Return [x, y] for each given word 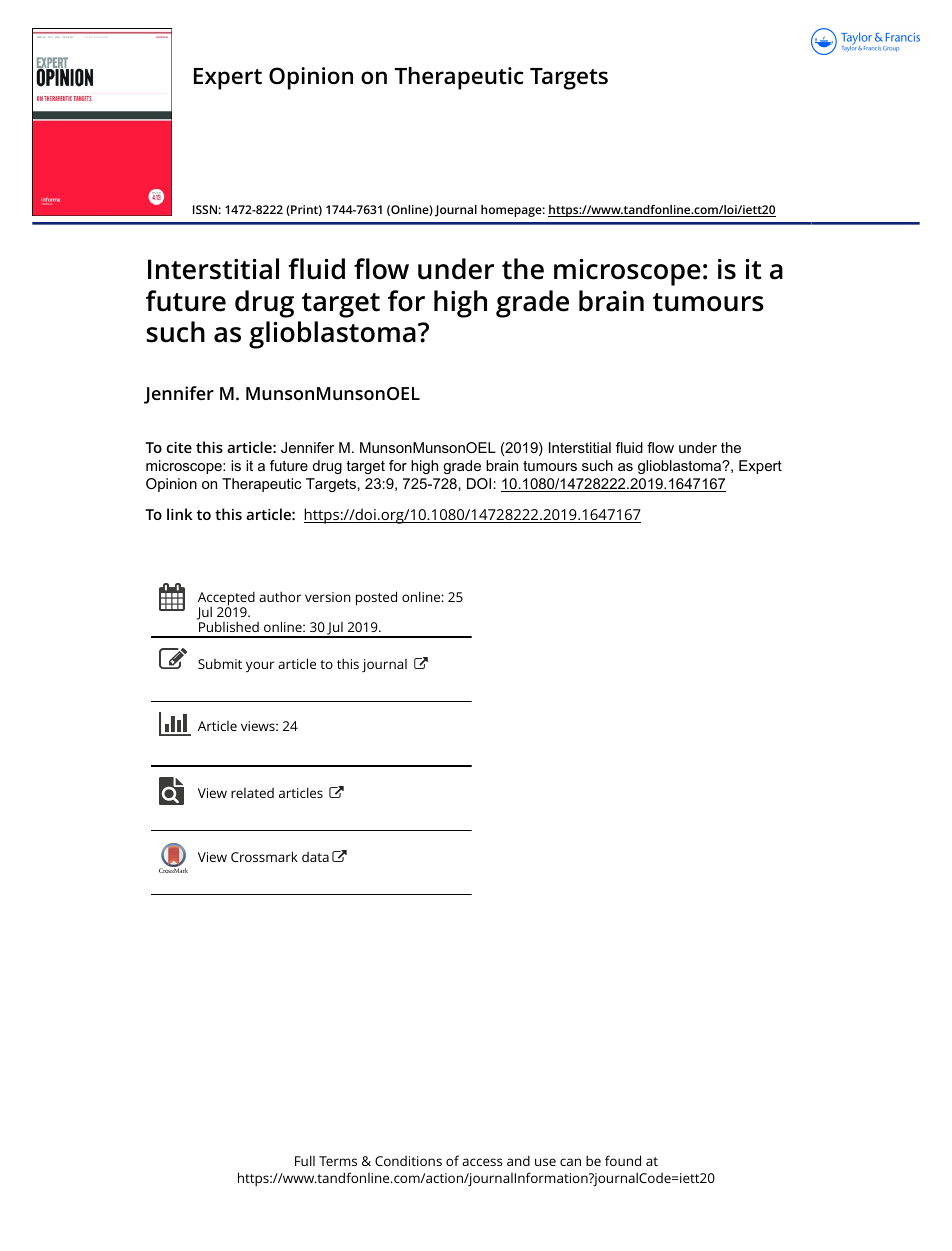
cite [179, 447]
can [570, 1162]
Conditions [408, 1161]
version [328, 597]
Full [305, 1160]
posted [376, 598]
